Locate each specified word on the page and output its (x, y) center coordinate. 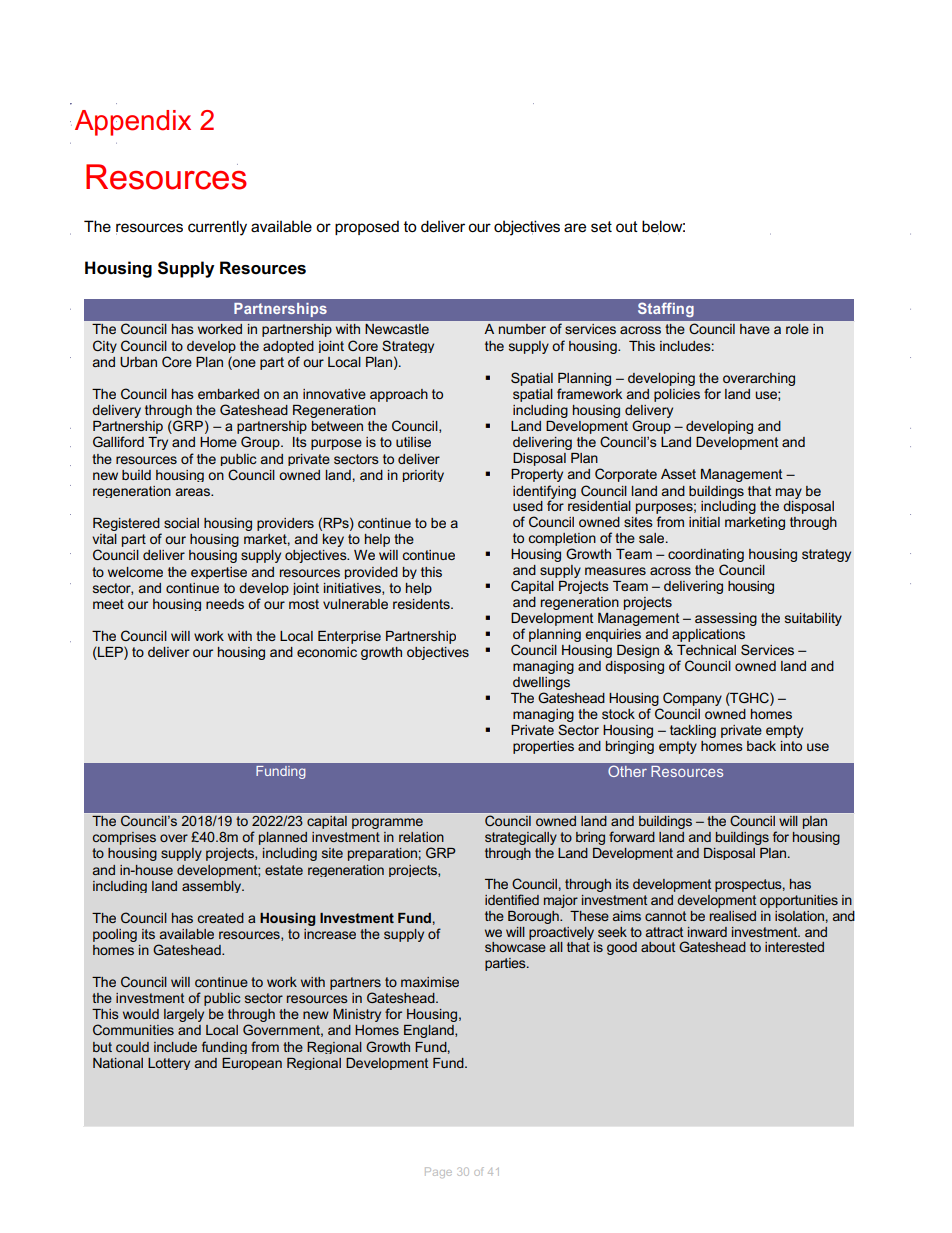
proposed (367, 227)
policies (677, 395)
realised (733, 916)
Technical (706, 650)
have (755, 329)
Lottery (169, 1064)
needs (225, 604)
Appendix (133, 123)
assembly (213, 887)
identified (512, 899)
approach (399, 395)
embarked (228, 394)
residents (422, 604)
